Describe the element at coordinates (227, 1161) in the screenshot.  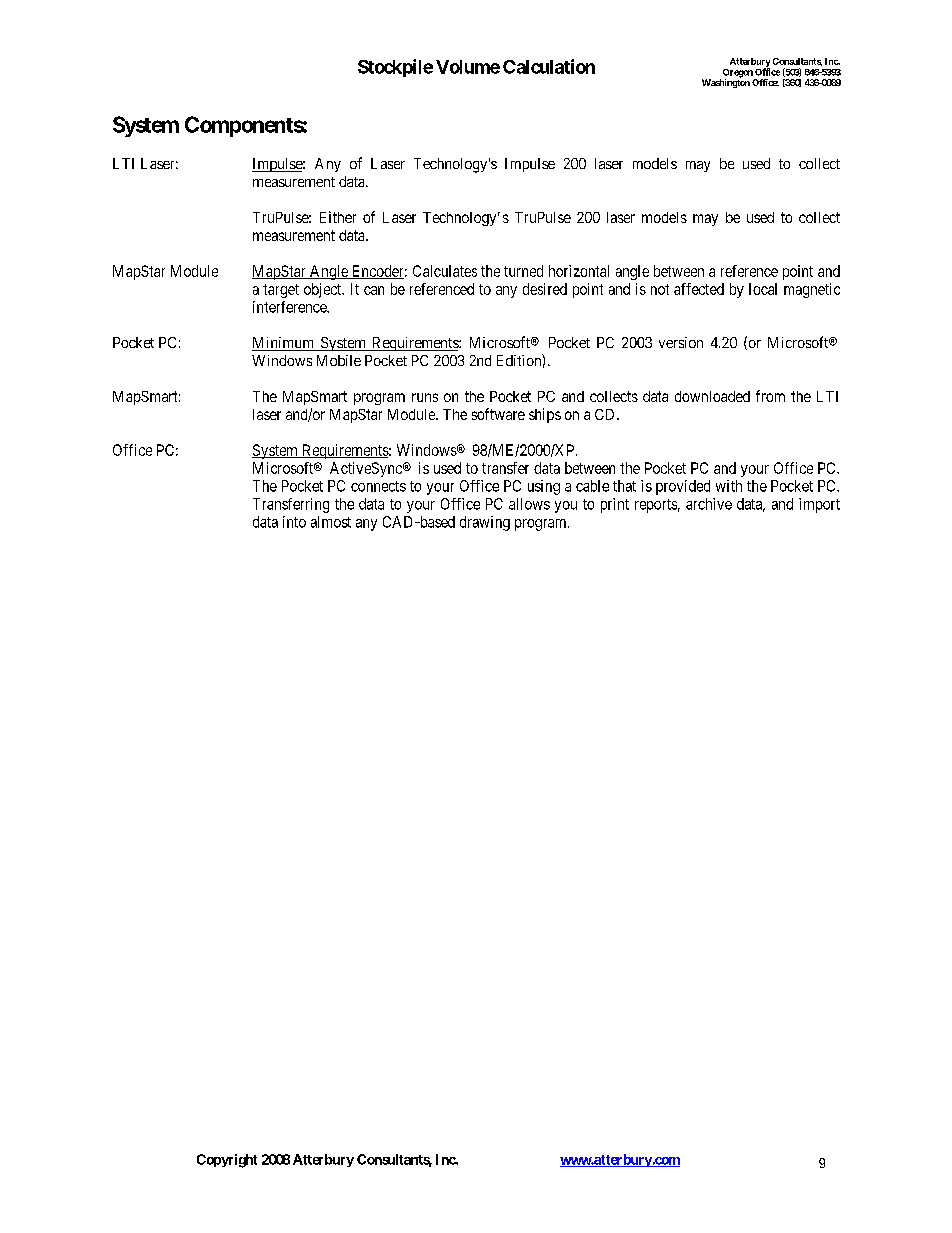
I see `Copyright` at that location.
